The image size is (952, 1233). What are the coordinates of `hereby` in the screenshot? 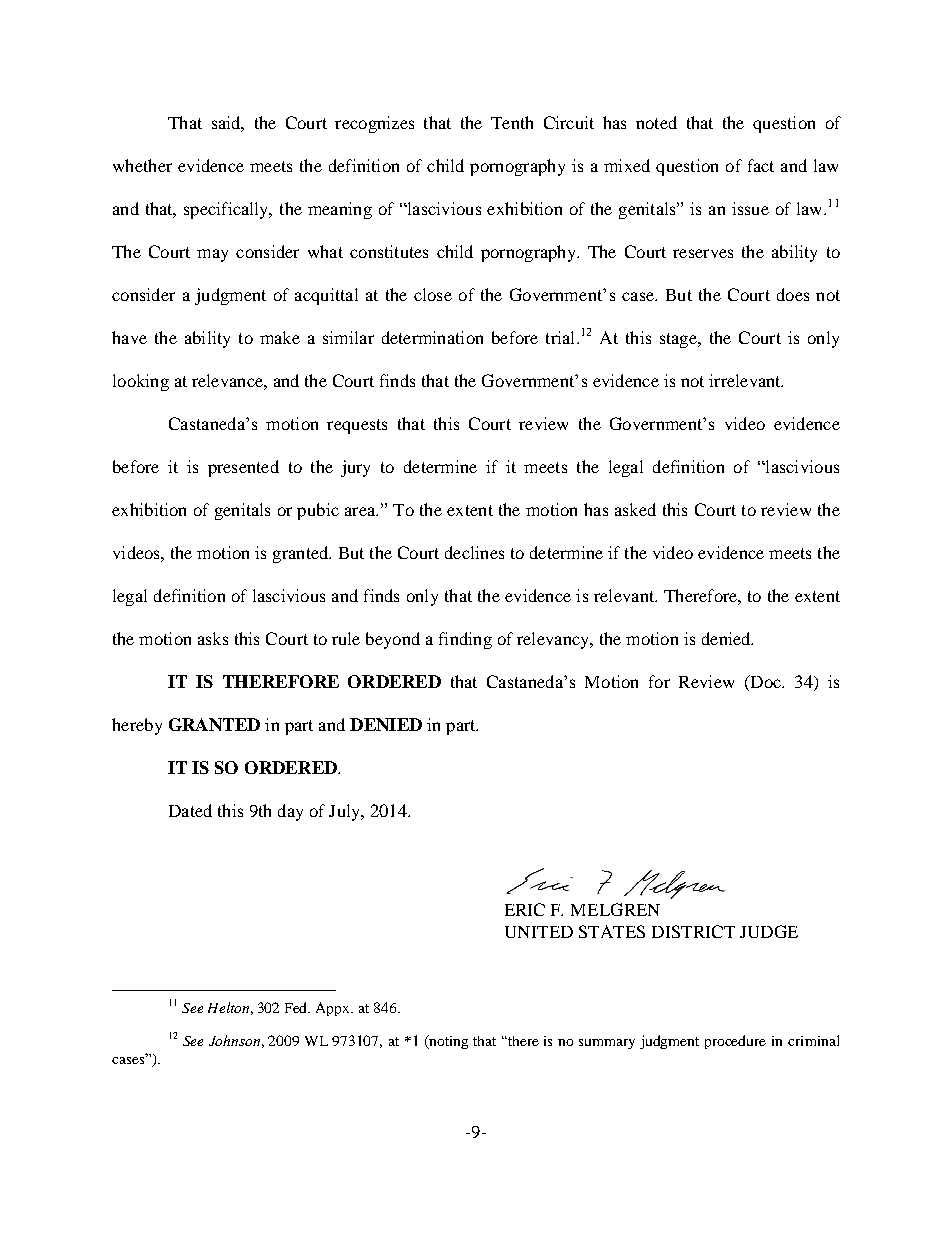 It's located at (137, 726).
